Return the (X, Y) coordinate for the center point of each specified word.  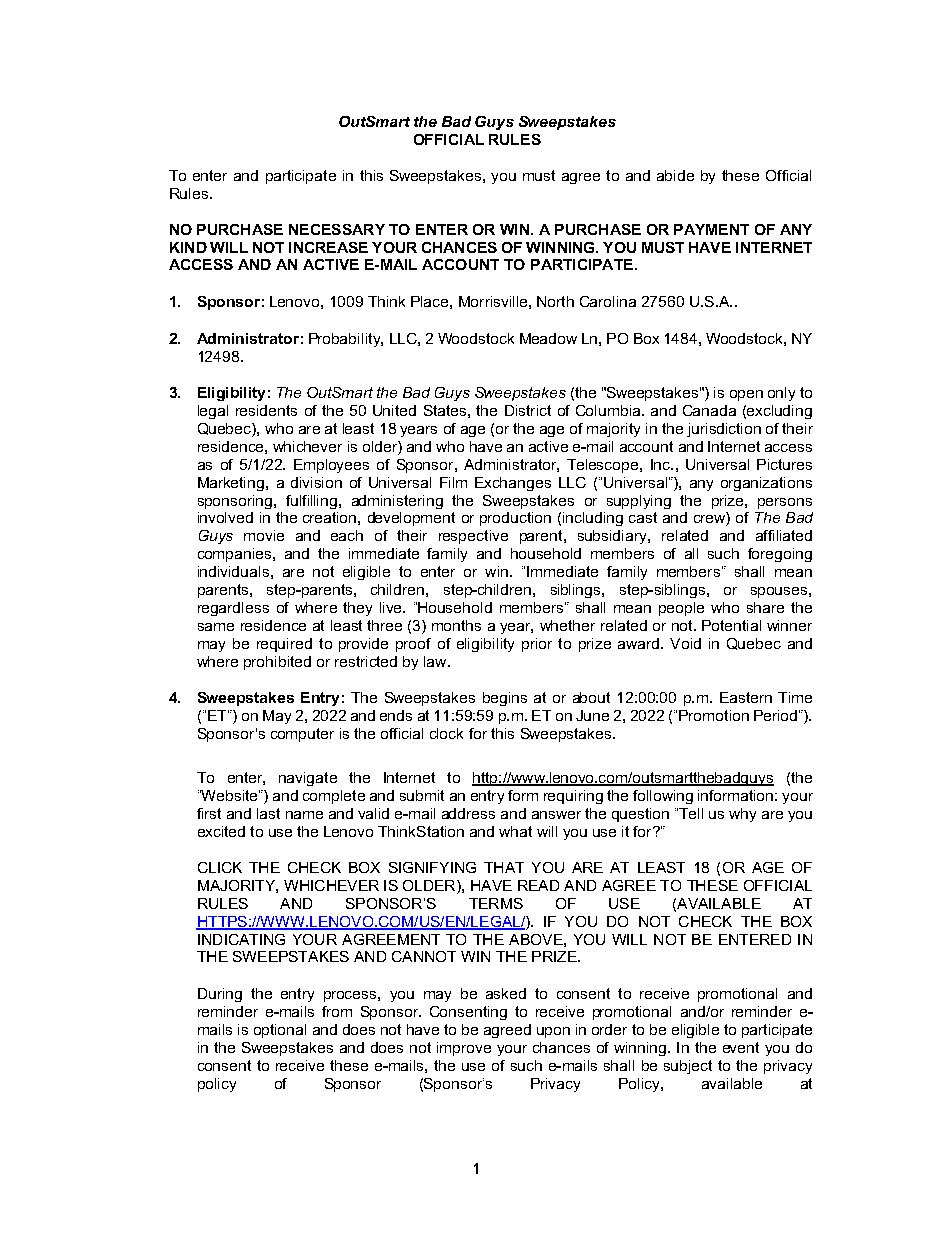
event (741, 1047)
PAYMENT (711, 229)
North (555, 301)
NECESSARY (337, 229)
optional (280, 1031)
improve (464, 1049)
